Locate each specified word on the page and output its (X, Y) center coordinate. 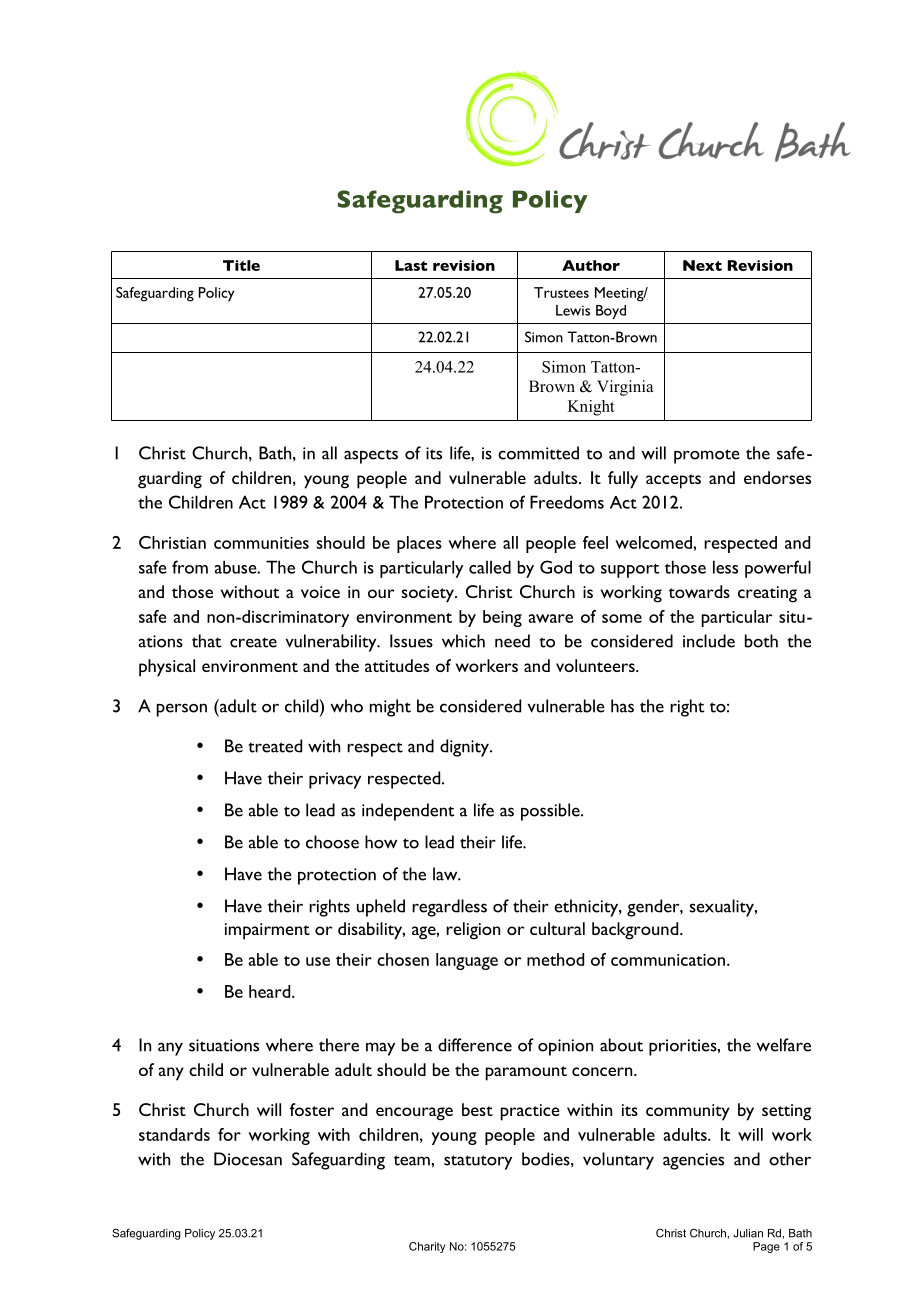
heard (271, 991)
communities (261, 543)
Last (411, 265)
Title (241, 265)
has (622, 706)
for (229, 1134)
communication (668, 960)
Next (702, 265)
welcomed (654, 542)
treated (275, 746)
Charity (427, 1247)
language (467, 961)
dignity (465, 748)
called (490, 567)
